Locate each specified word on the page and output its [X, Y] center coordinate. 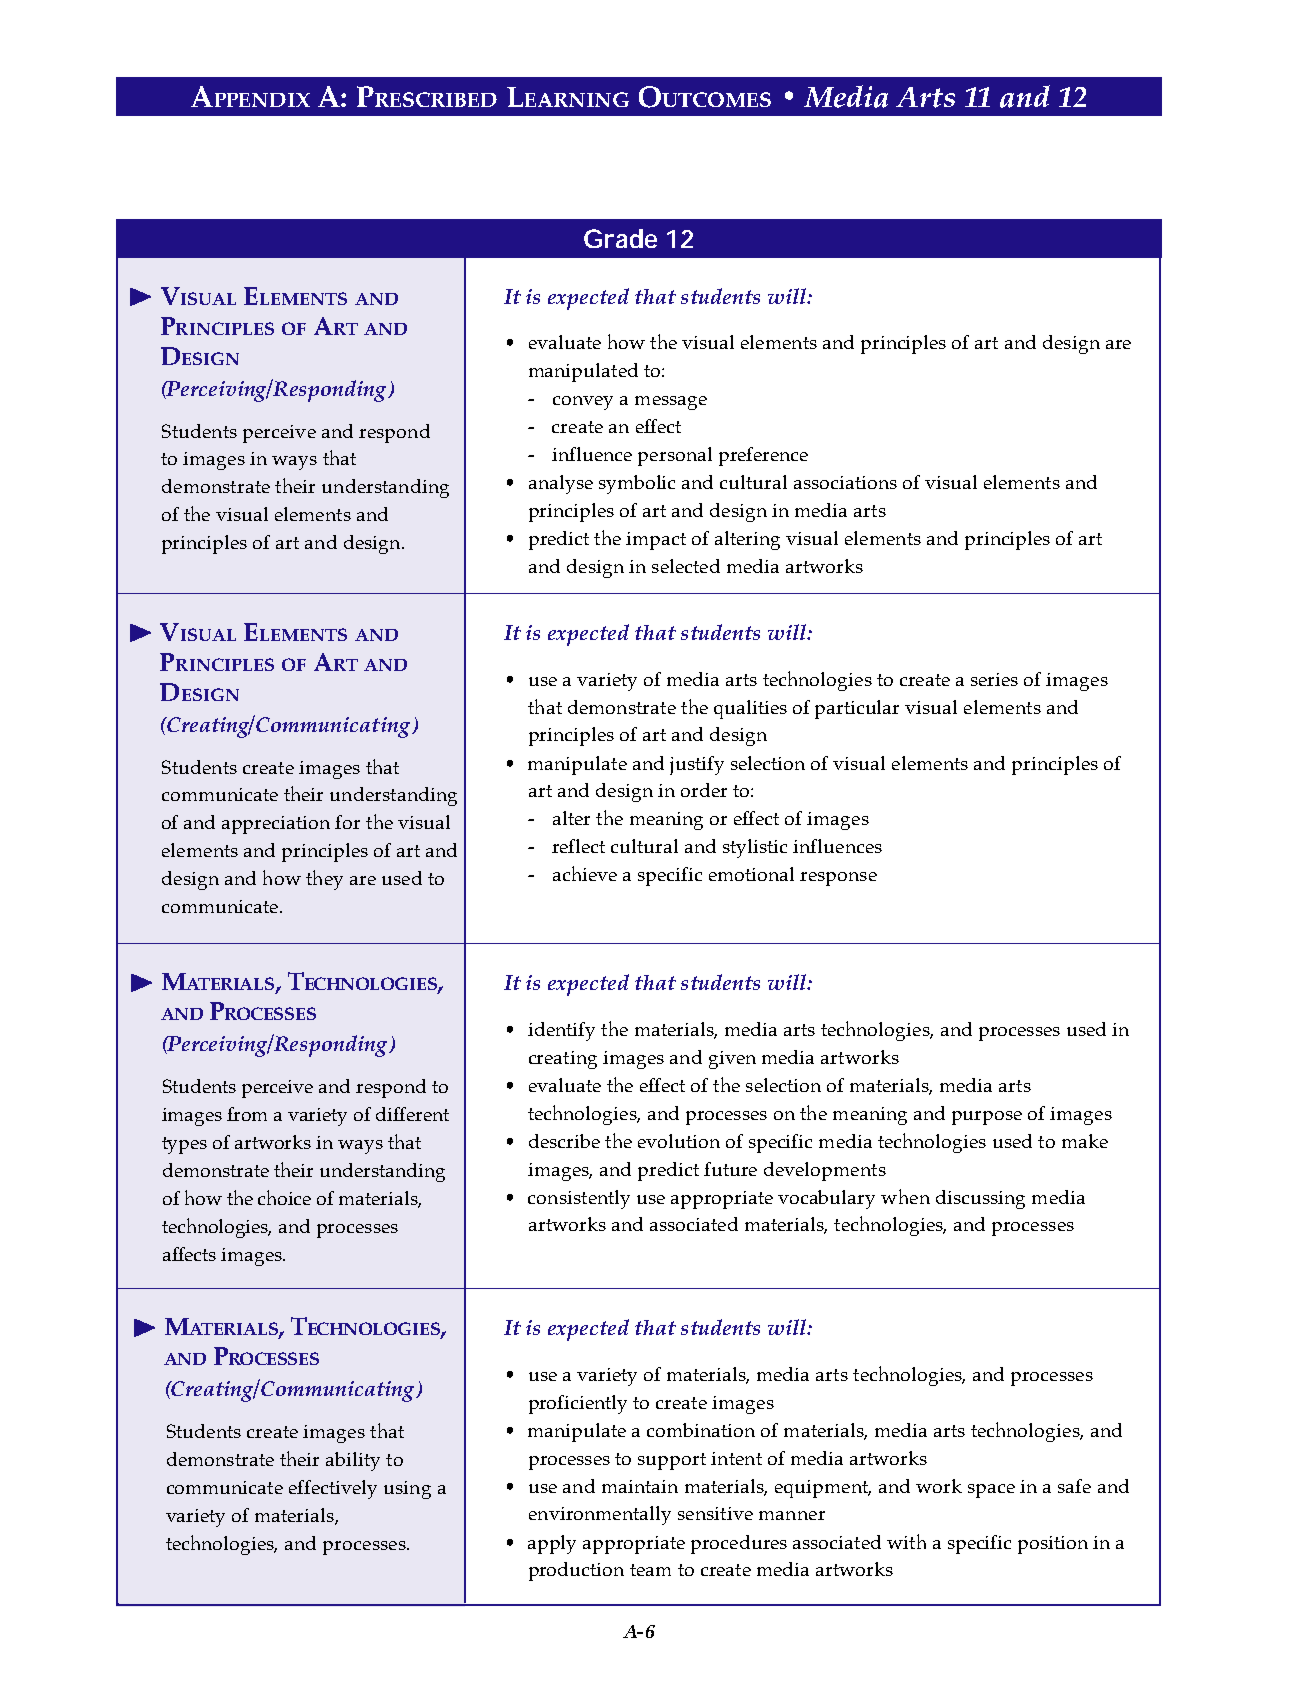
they [324, 880]
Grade [620, 238]
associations [845, 482]
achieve [585, 873]
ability [353, 1461]
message [671, 403]
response [838, 879]
